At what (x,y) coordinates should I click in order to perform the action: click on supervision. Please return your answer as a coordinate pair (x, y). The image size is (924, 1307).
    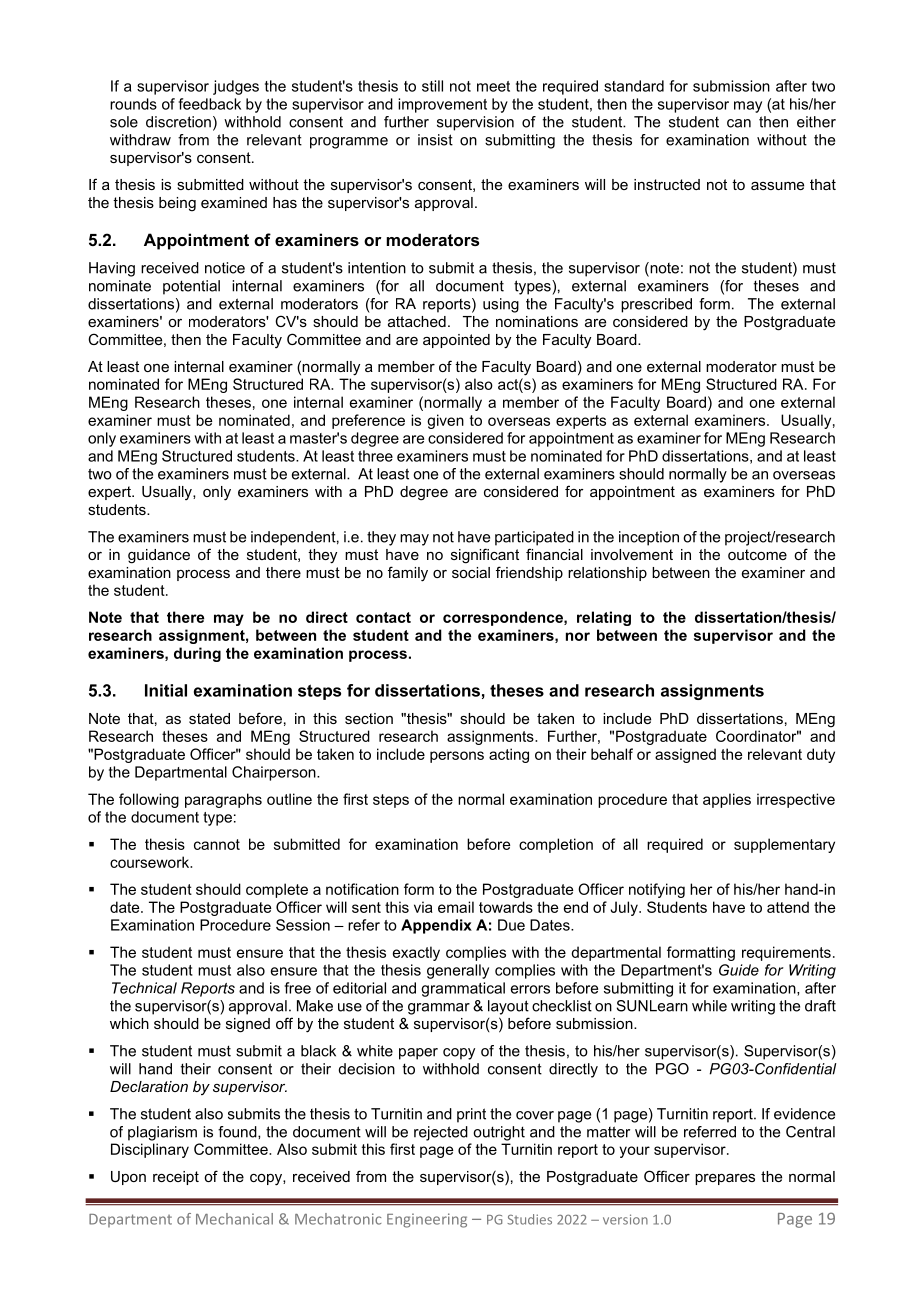
    Looking at the image, I should click on (475, 123).
